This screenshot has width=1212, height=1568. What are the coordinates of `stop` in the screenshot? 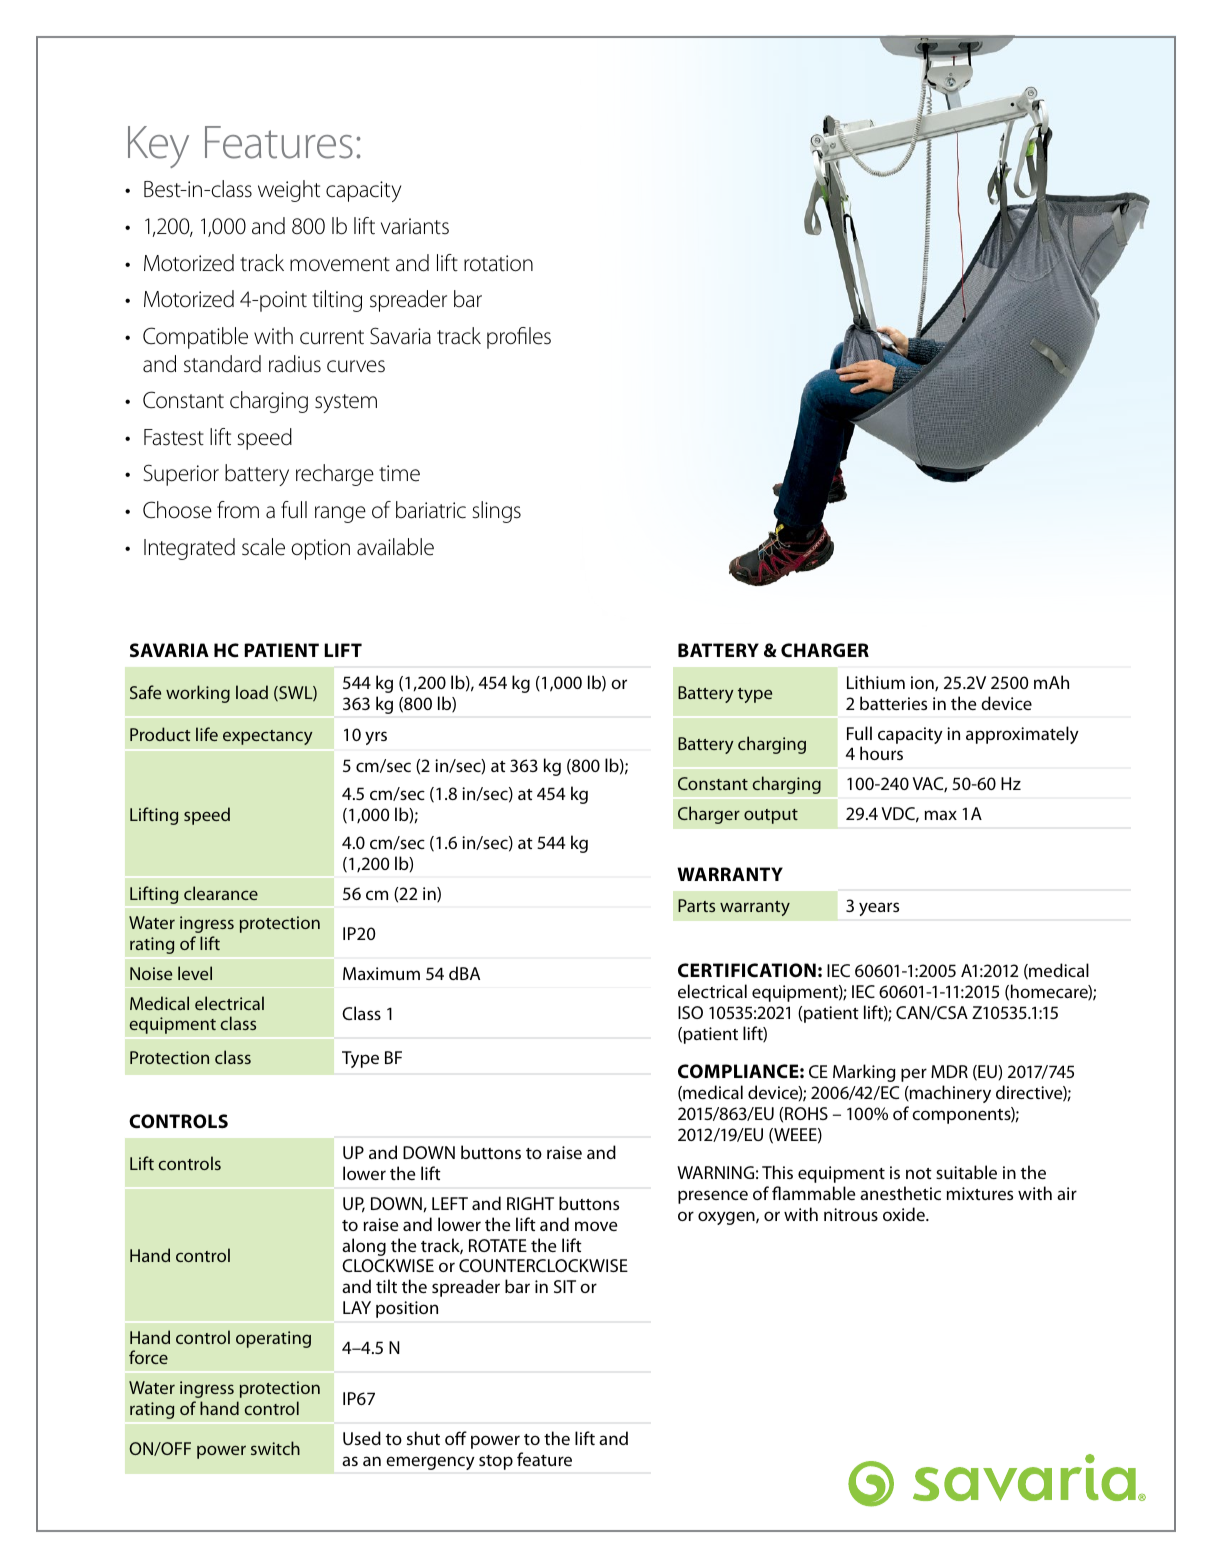 It's located at (496, 1462).
